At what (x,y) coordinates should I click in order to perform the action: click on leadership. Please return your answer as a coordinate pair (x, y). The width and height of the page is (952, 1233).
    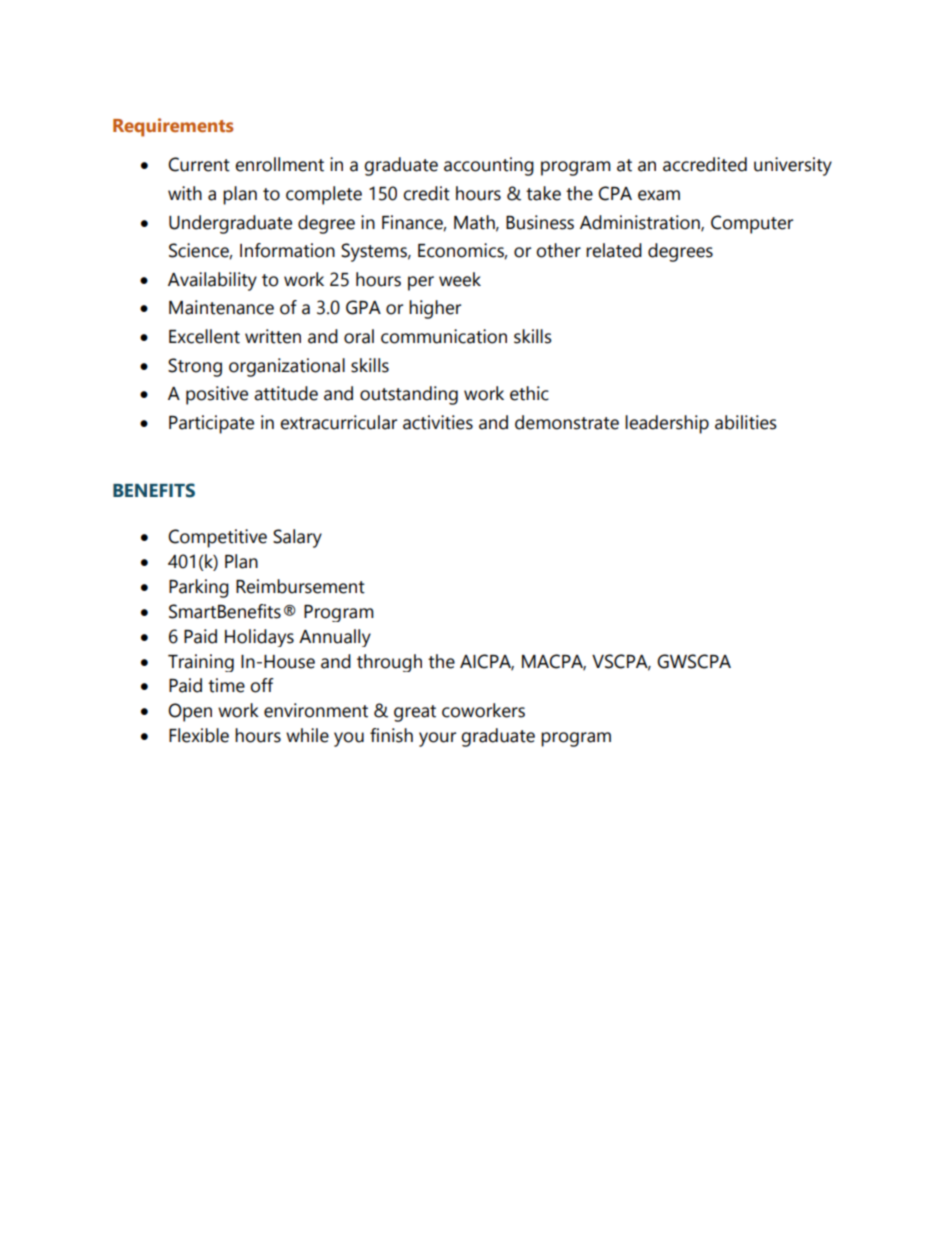
    Looking at the image, I should click on (667, 424).
